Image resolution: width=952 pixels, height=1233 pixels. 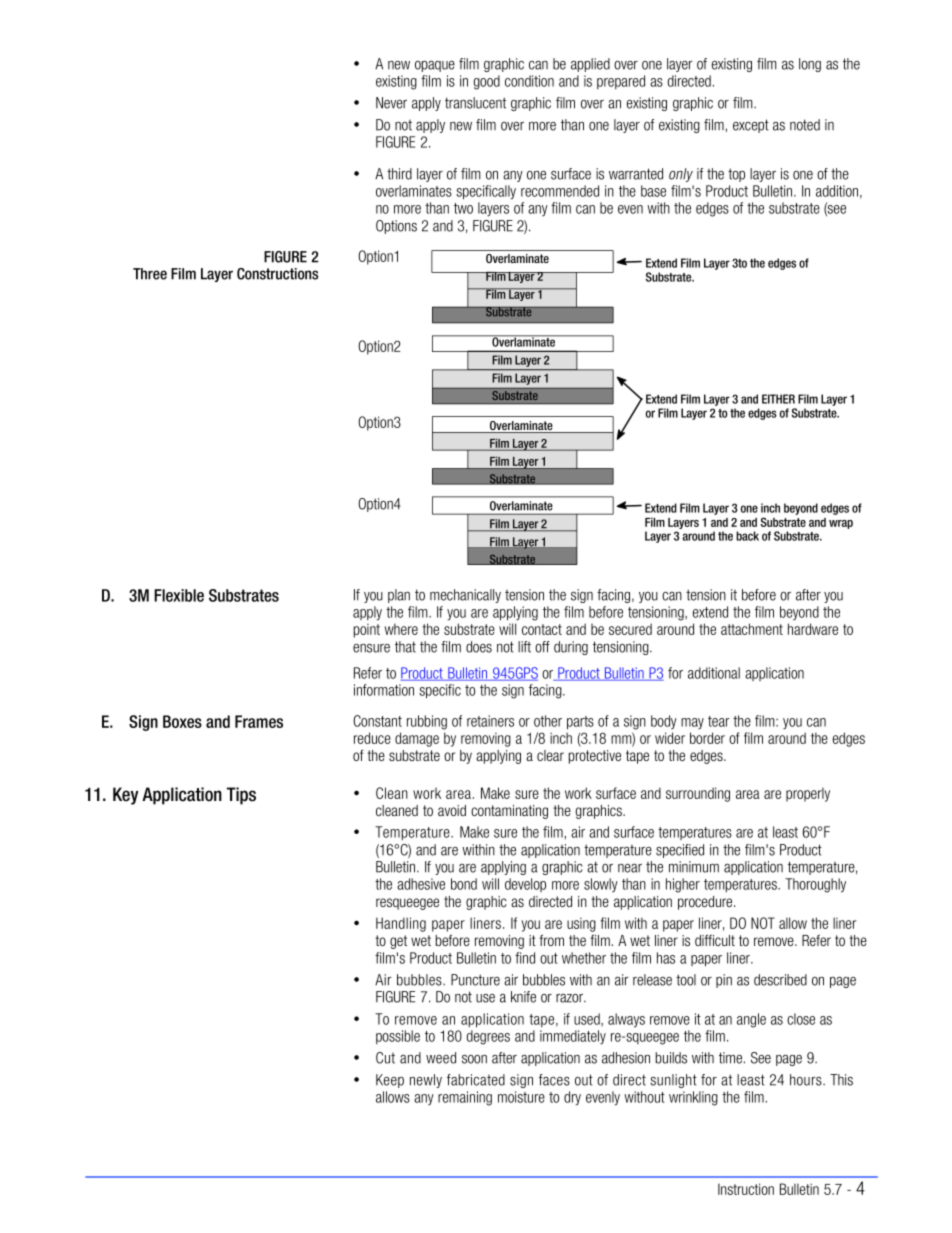 What do you see at coordinates (778, 399) in the image?
I see `EITHER` at bounding box center [778, 399].
